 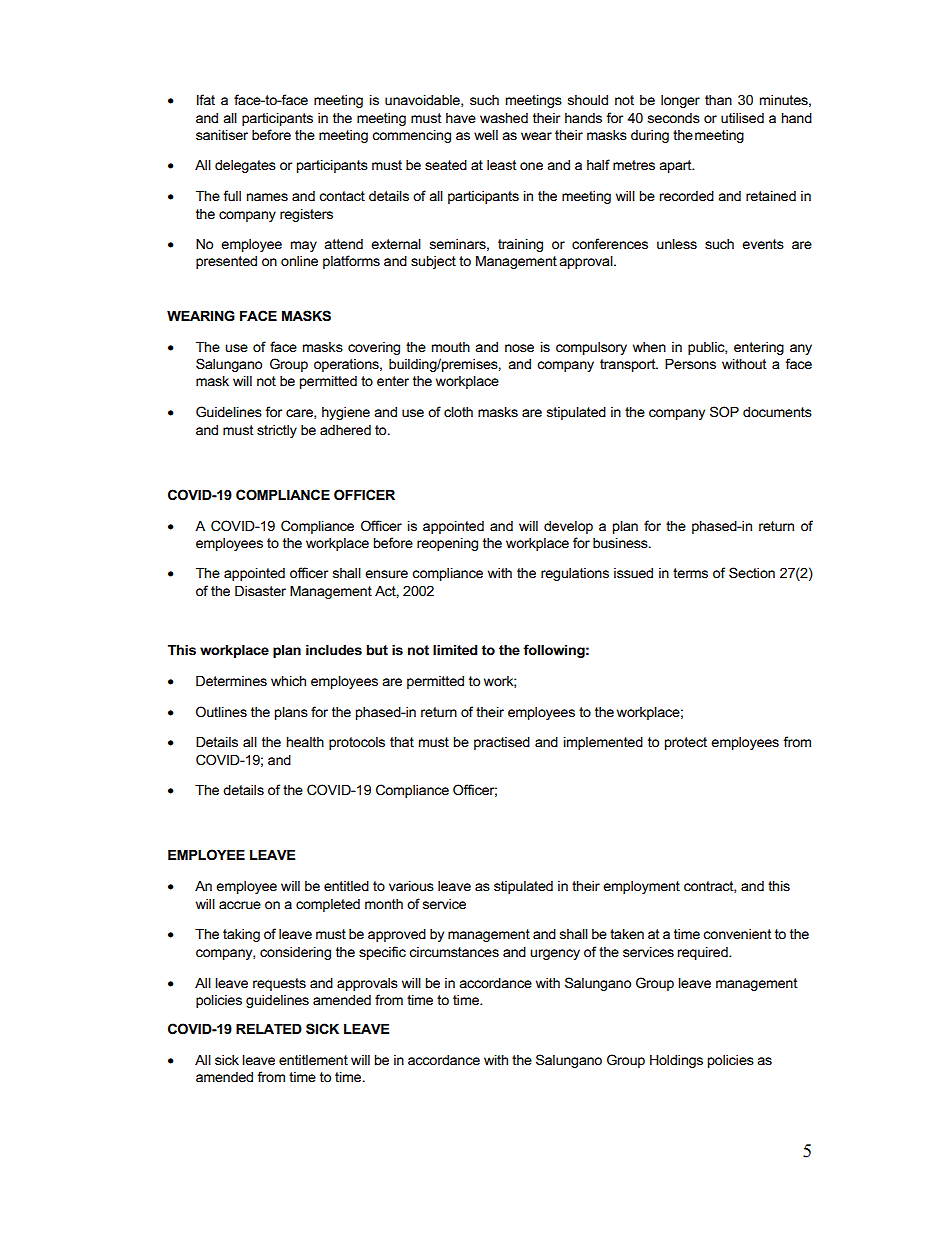 I want to click on Disaster, so click(x=260, y=591).
